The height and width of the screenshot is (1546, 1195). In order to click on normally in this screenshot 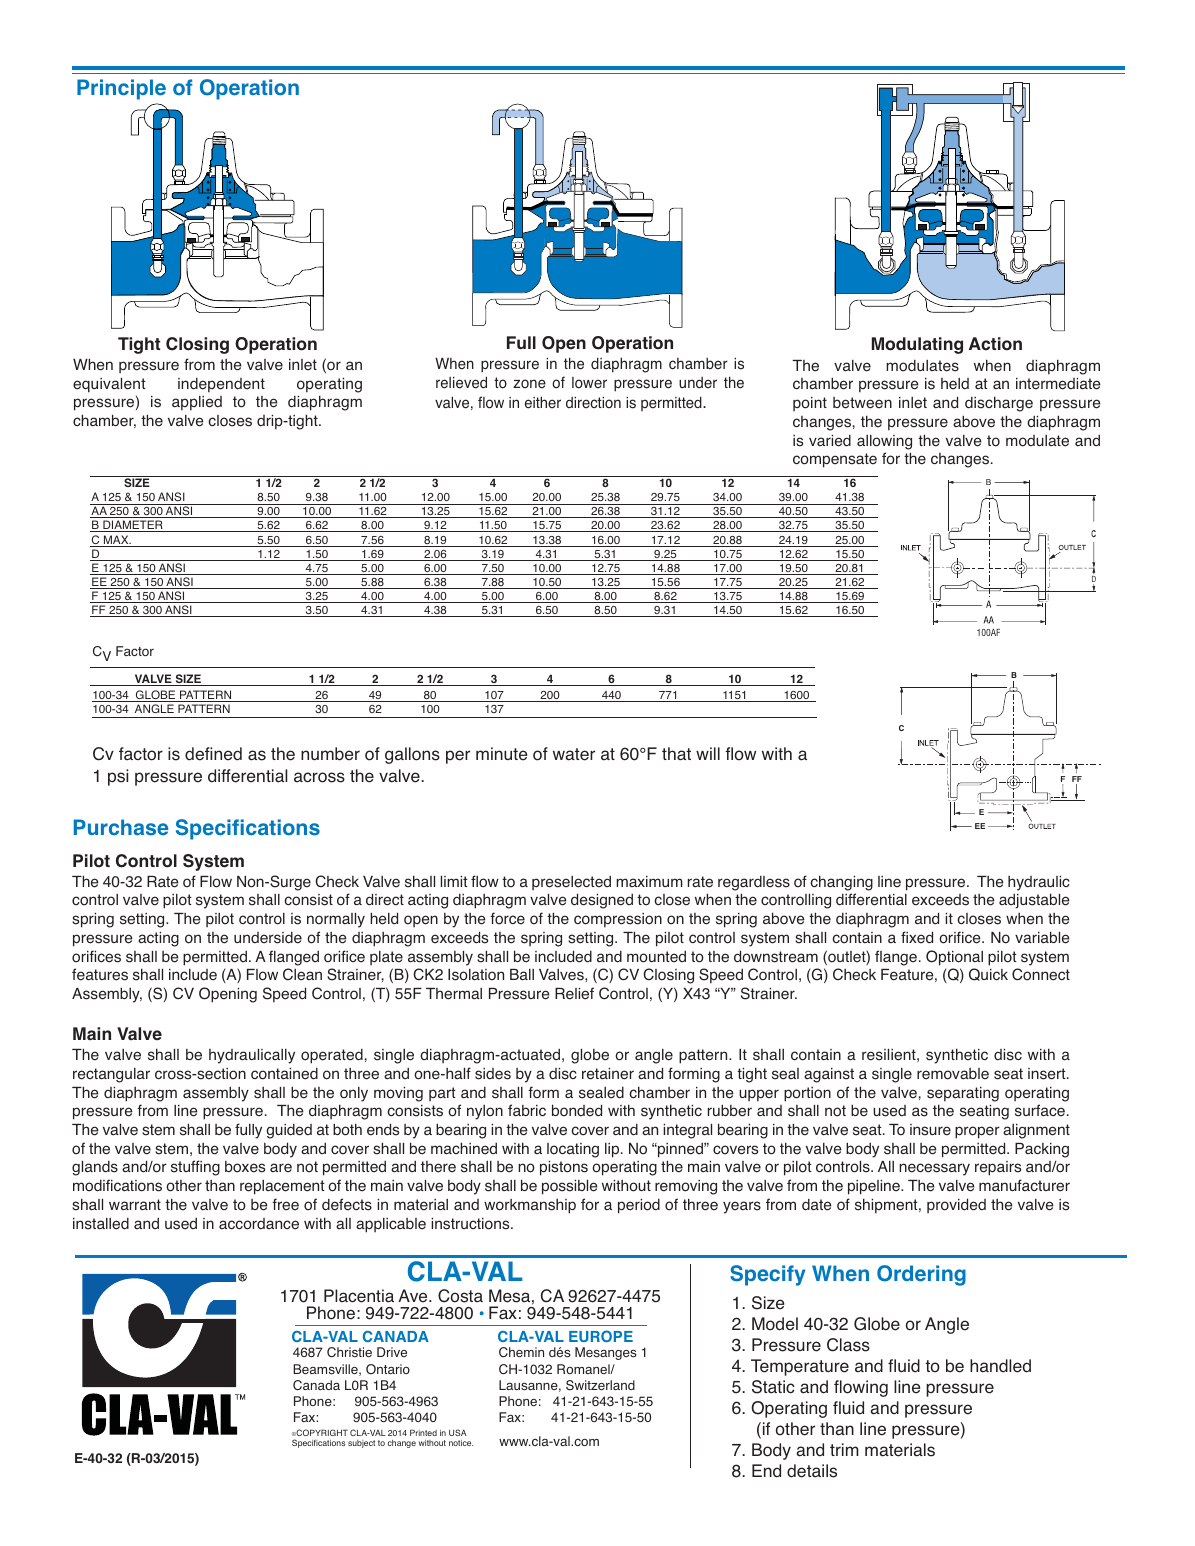, I will do `click(336, 920)`.
